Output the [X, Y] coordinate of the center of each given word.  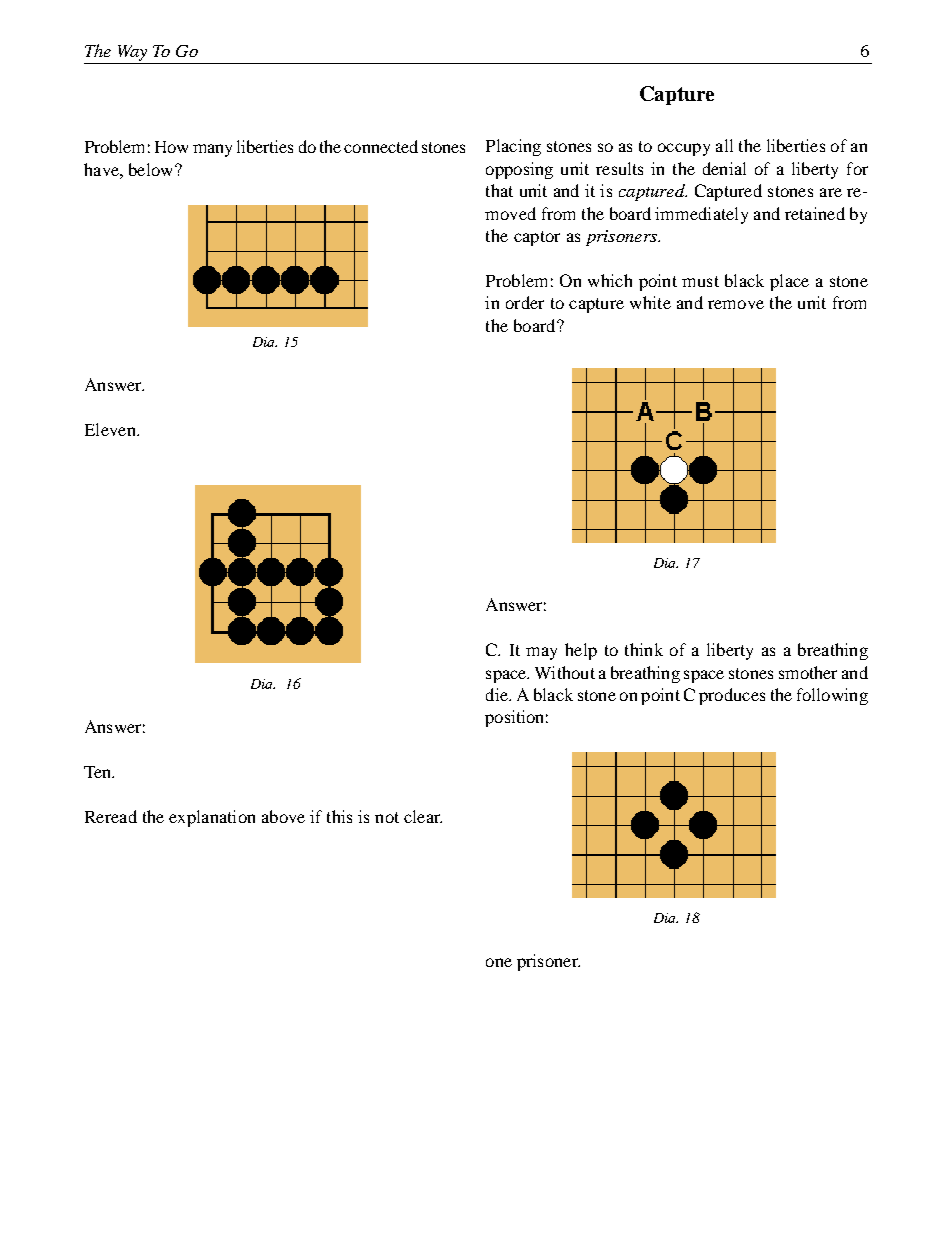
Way [132, 53]
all [724, 145]
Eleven [111, 429]
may [541, 653]
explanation [212, 818]
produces [732, 696]
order [525, 302]
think [644, 649]
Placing [513, 147]
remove [736, 304]
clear [423, 816]
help [581, 651]
